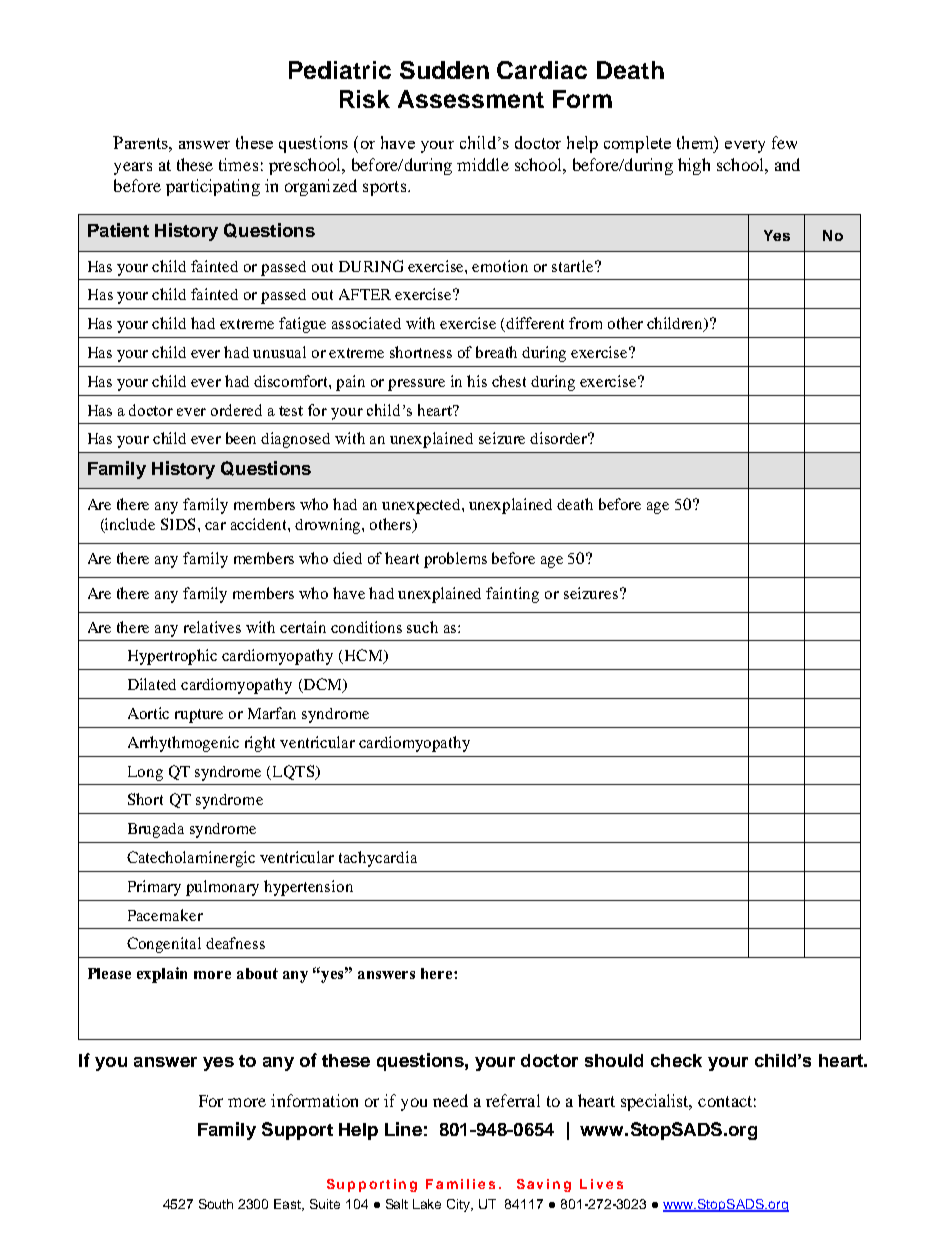 The width and height of the image is (952, 1233). I want to click on high, so click(694, 166).
